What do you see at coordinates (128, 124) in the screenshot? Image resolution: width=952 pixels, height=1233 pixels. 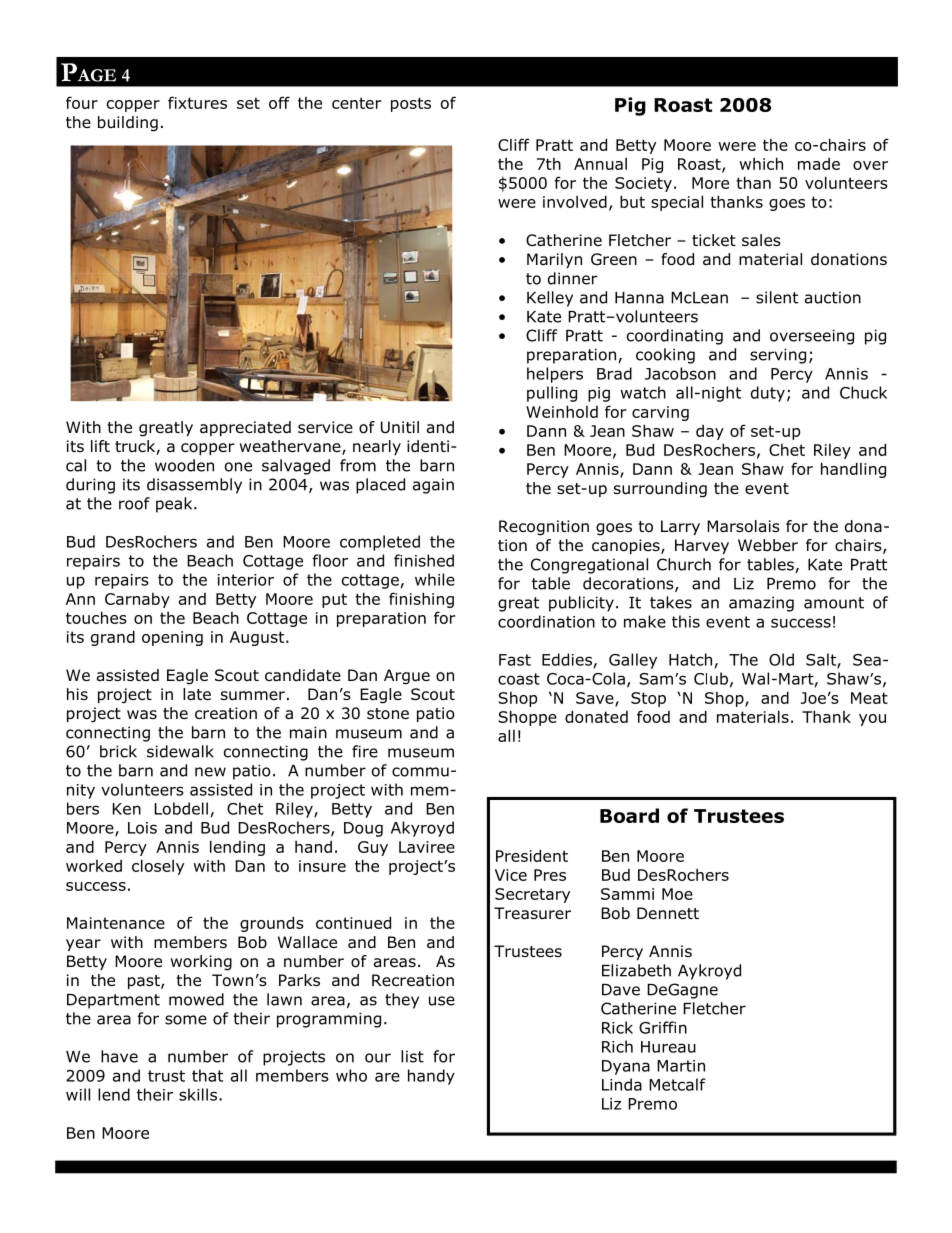 I see `building` at bounding box center [128, 124].
